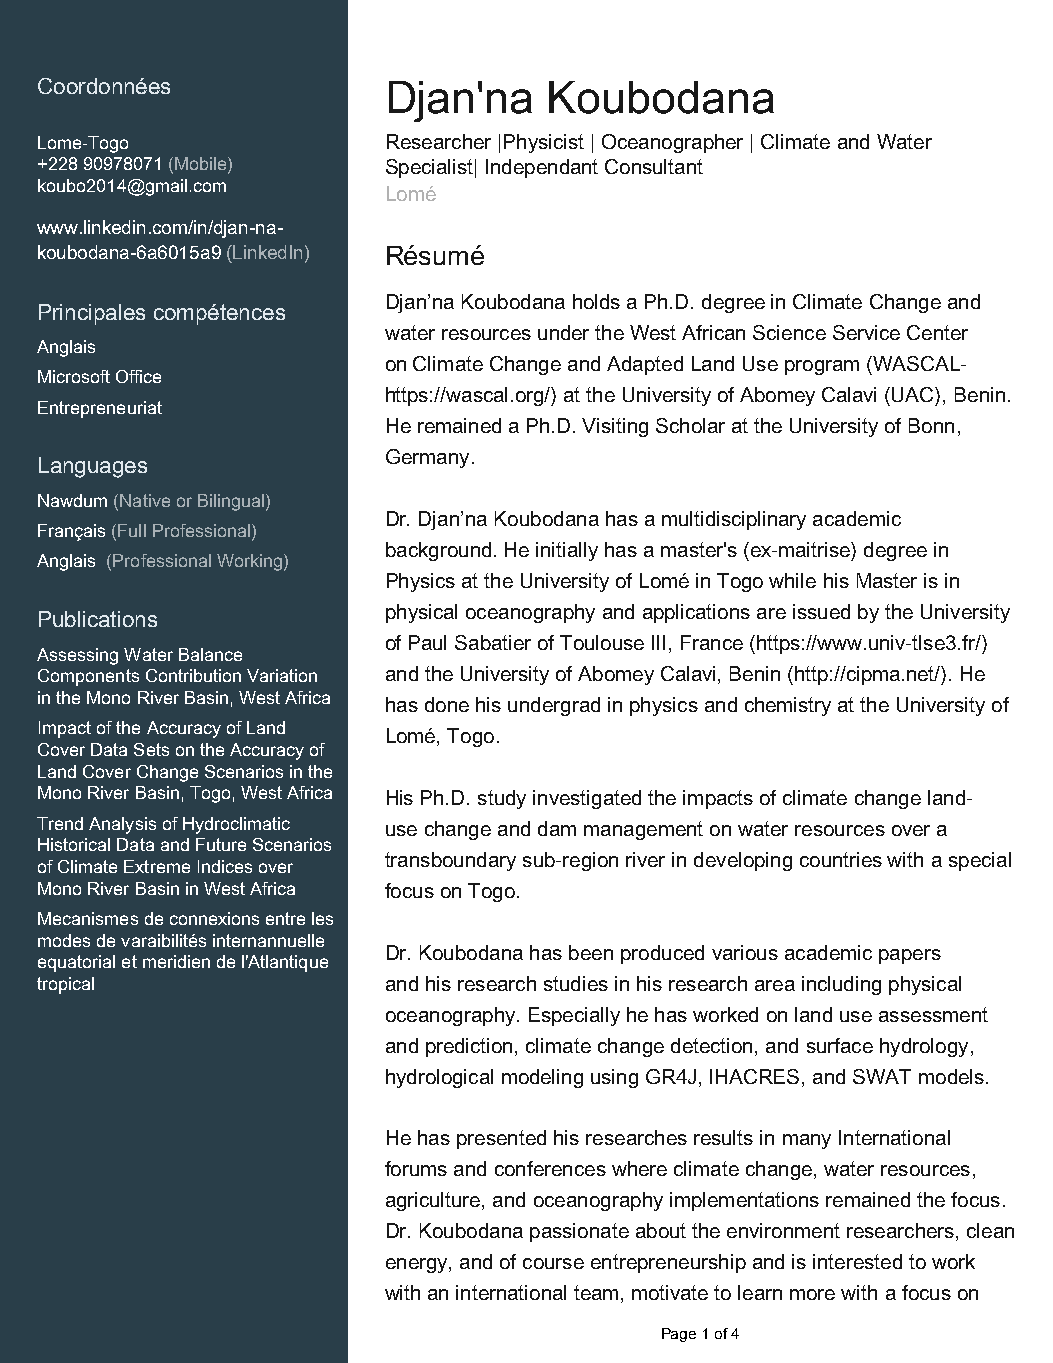  Describe the element at coordinates (542, 168) in the image. I see `Independant` at that location.
